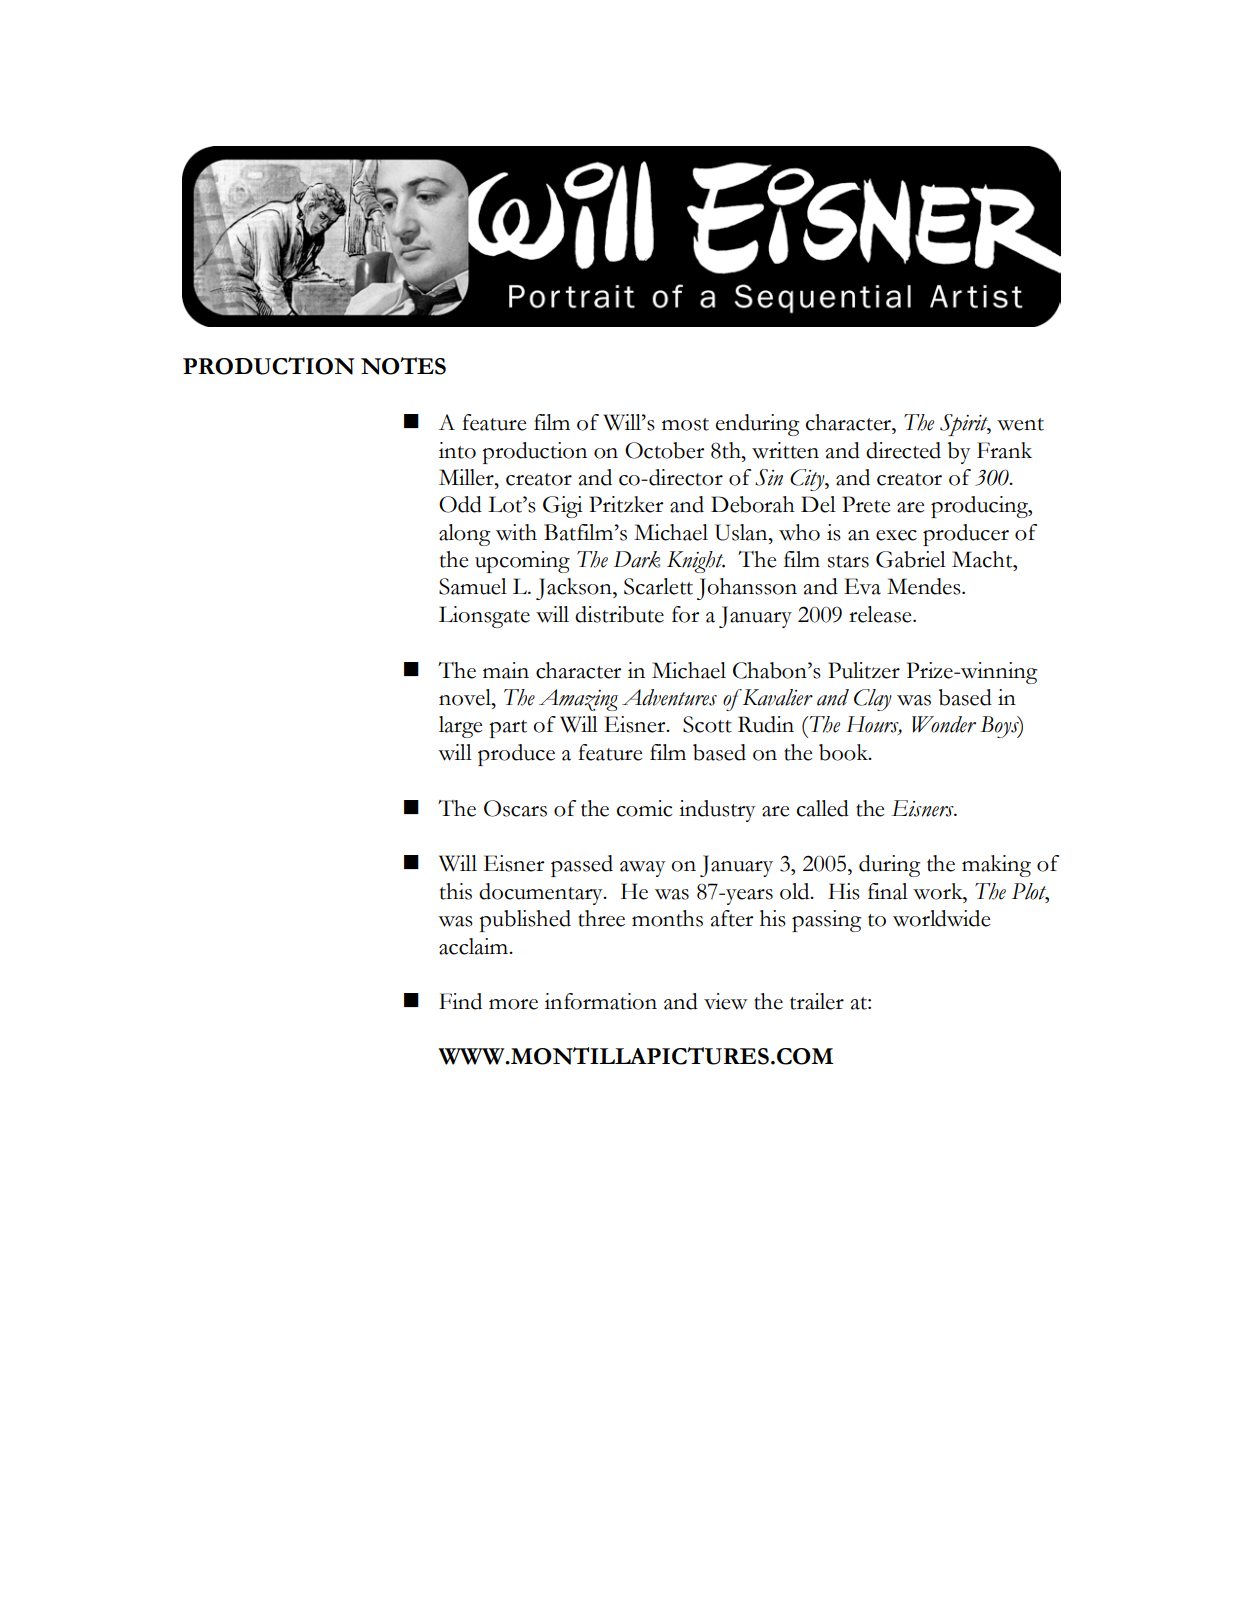  Describe the element at coordinates (941, 918) in the image. I see `worldwide` at that location.
